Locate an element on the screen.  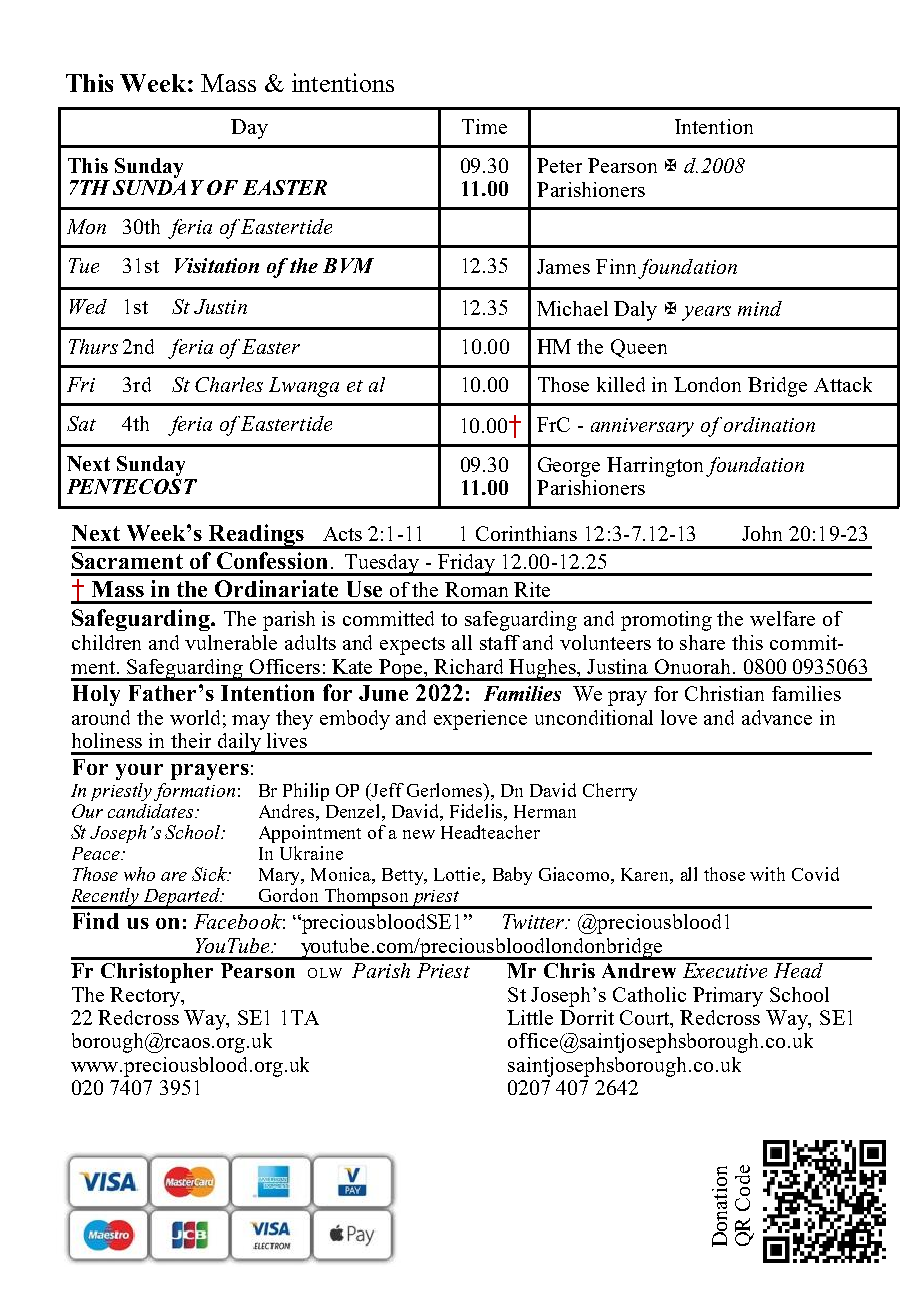
George is located at coordinates (569, 467).
